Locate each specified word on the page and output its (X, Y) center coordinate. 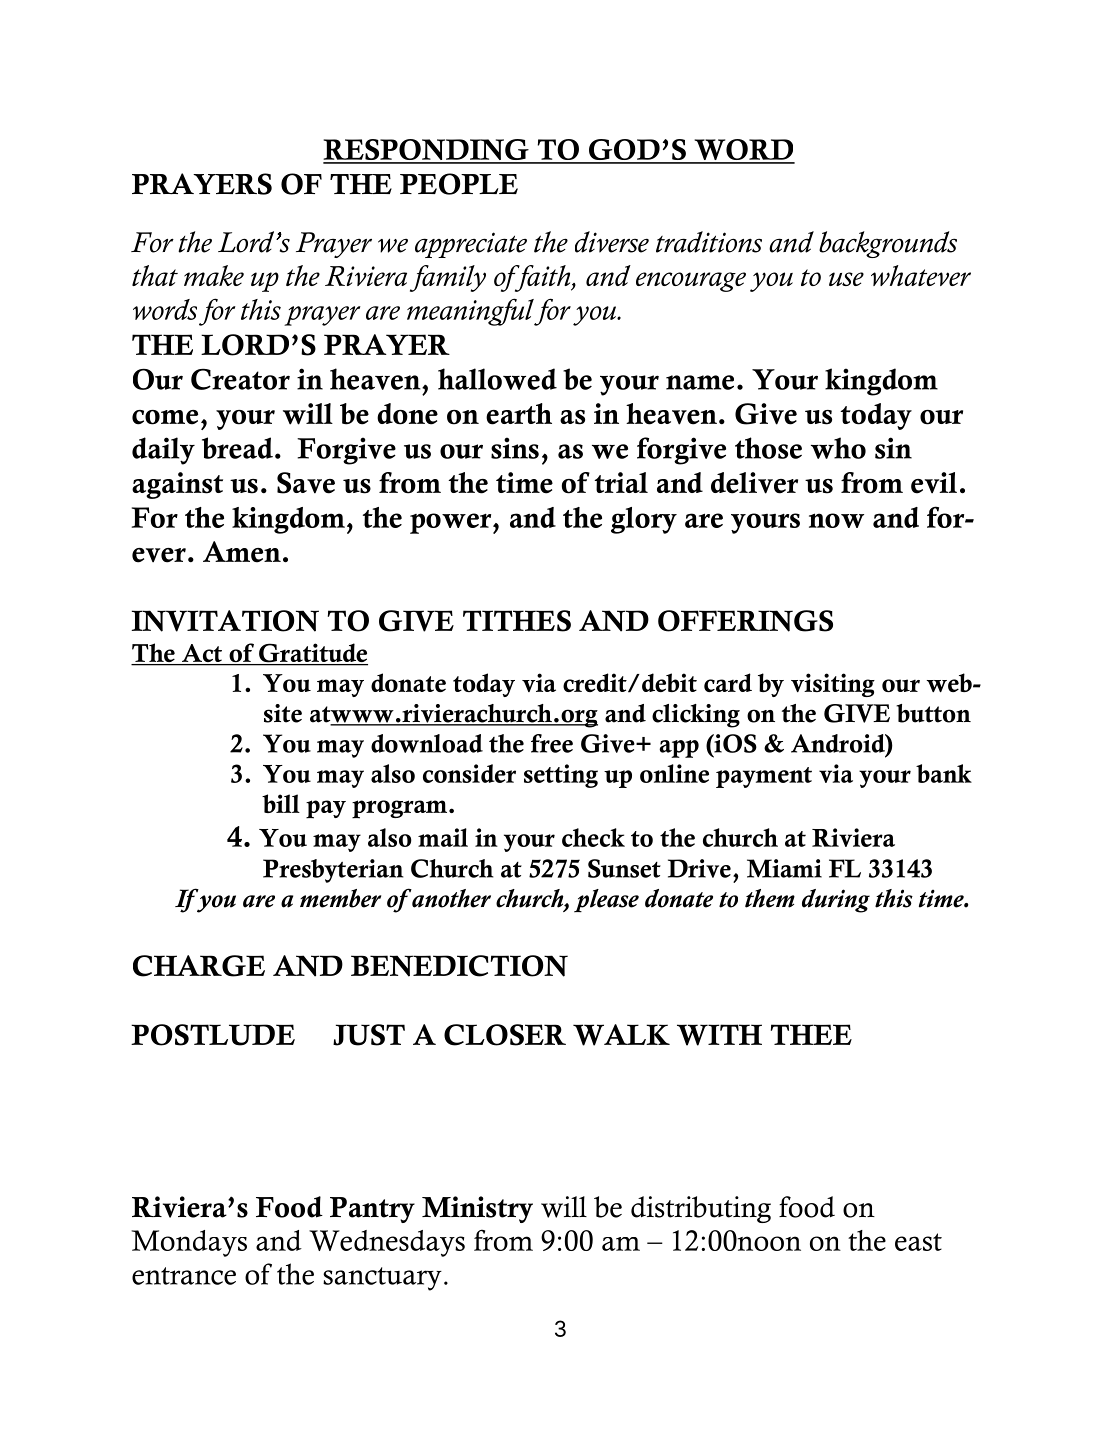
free (552, 743)
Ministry (477, 1209)
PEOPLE (459, 184)
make (214, 275)
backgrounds (888, 244)
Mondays (189, 1243)
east (918, 1242)
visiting (833, 685)
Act (202, 654)
